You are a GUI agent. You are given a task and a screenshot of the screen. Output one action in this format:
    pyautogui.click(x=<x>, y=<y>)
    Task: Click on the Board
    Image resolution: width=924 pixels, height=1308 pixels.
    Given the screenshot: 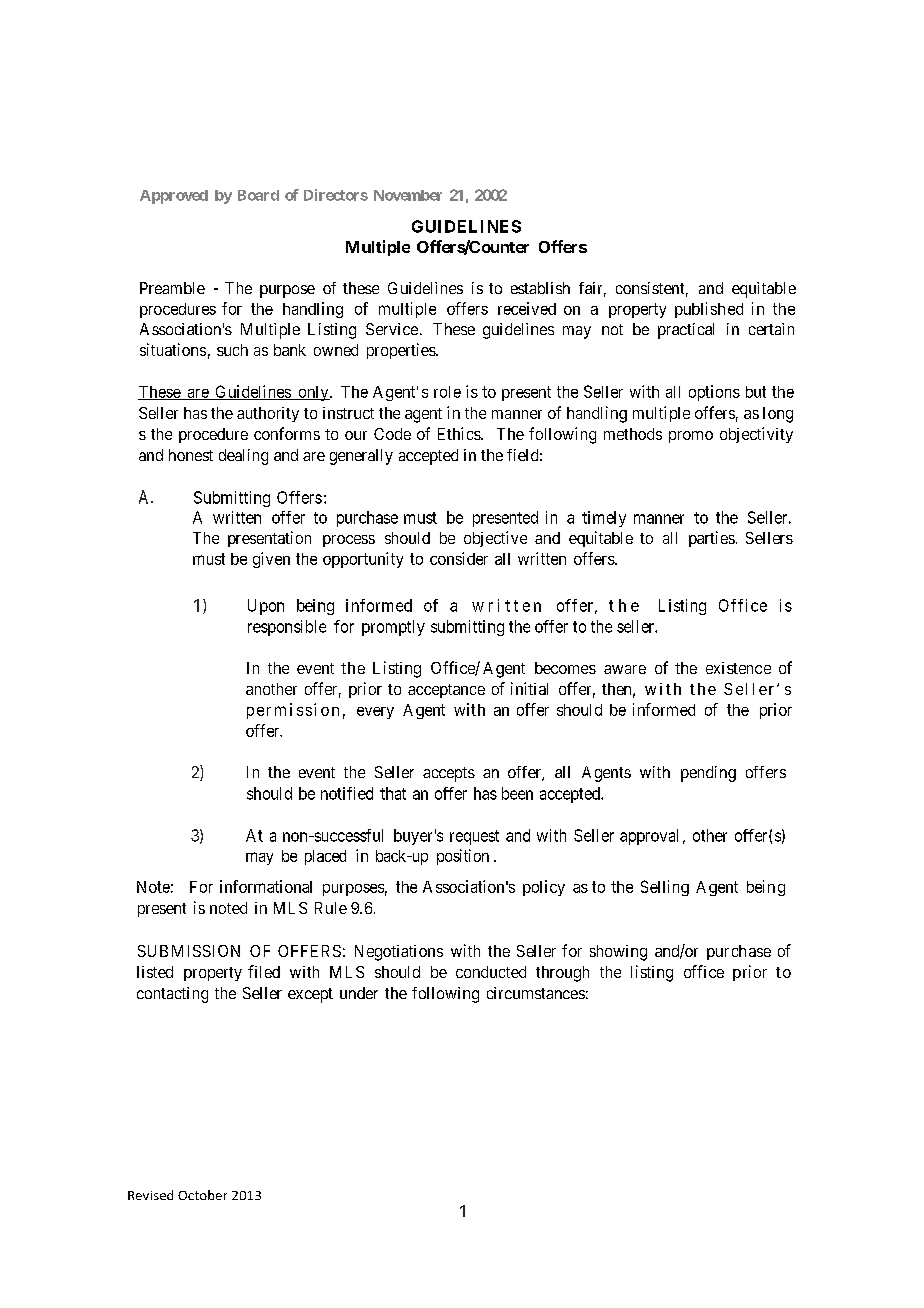 What is the action you would take?
    pyautogui.click(x=258, y=195)
